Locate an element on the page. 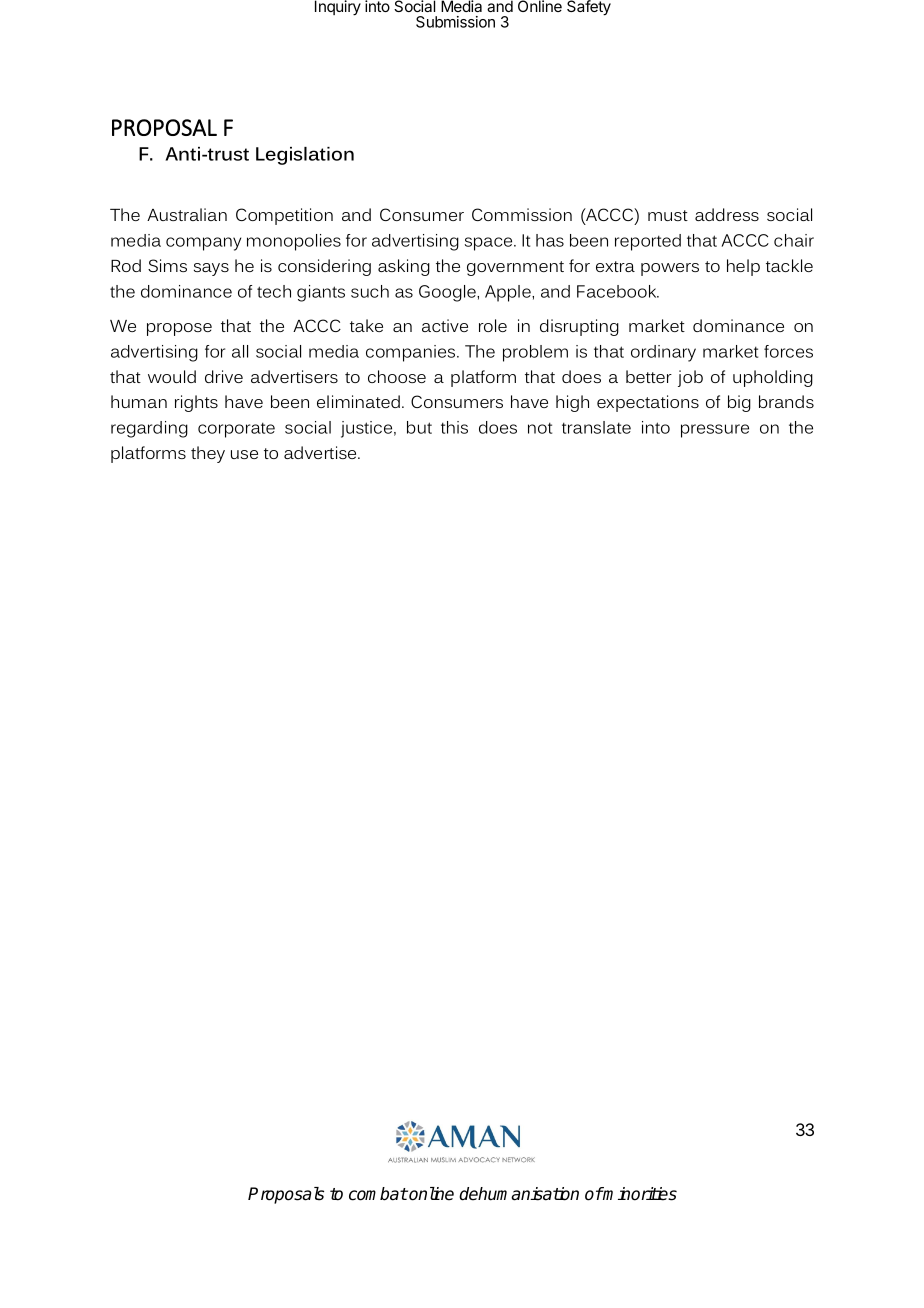  translate is located at coordinates (596, 427).
